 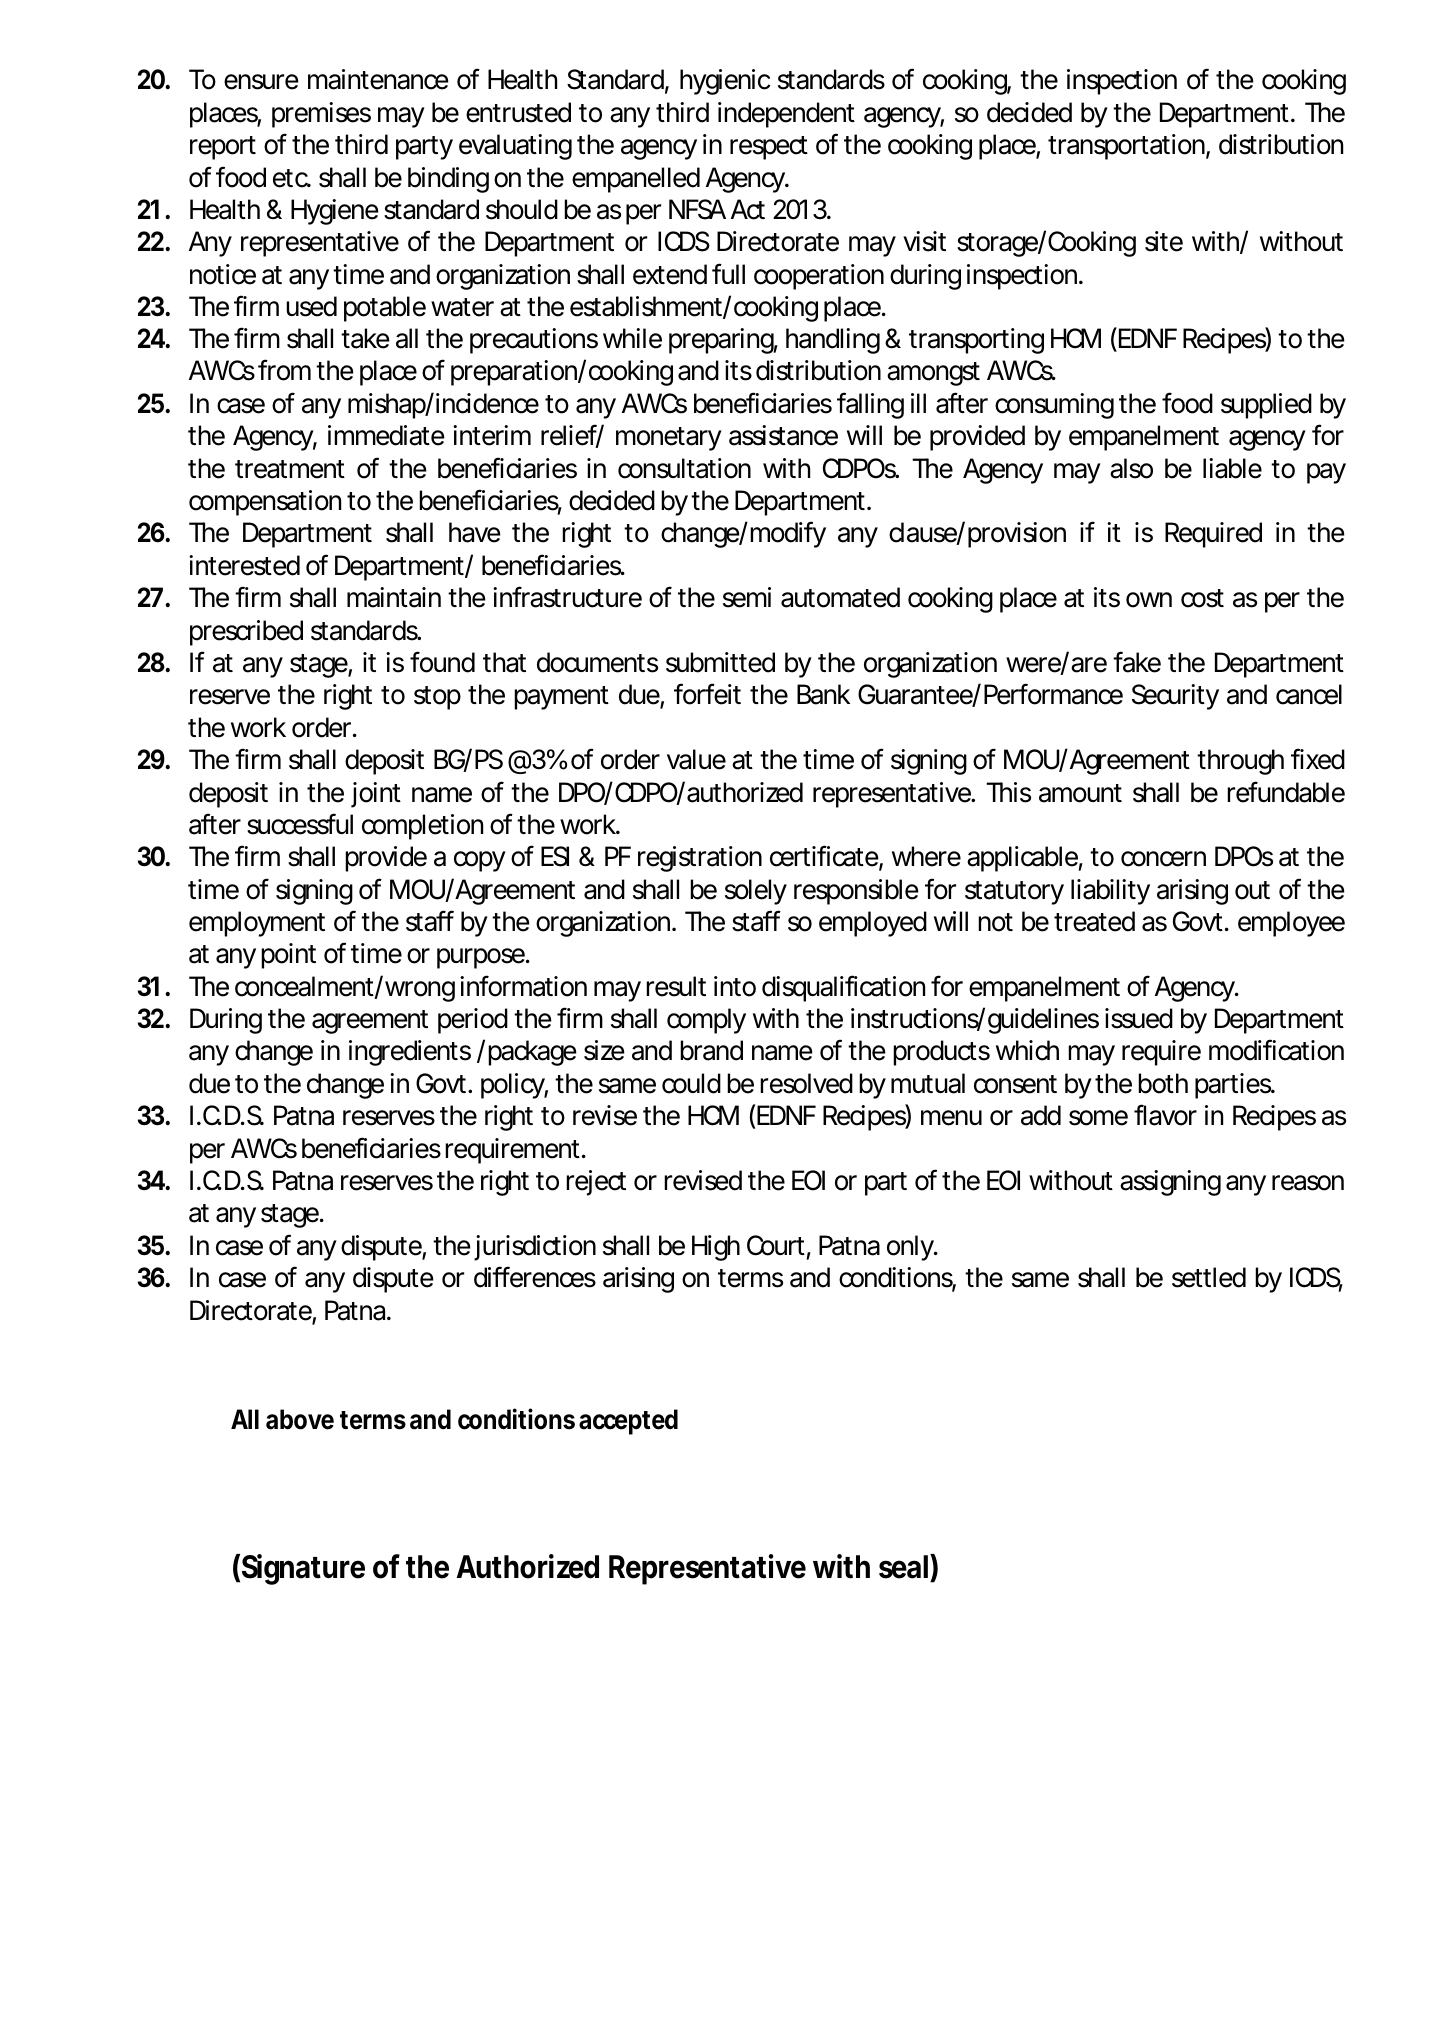 I want to click on amount, so click(x=1080, y=793).
